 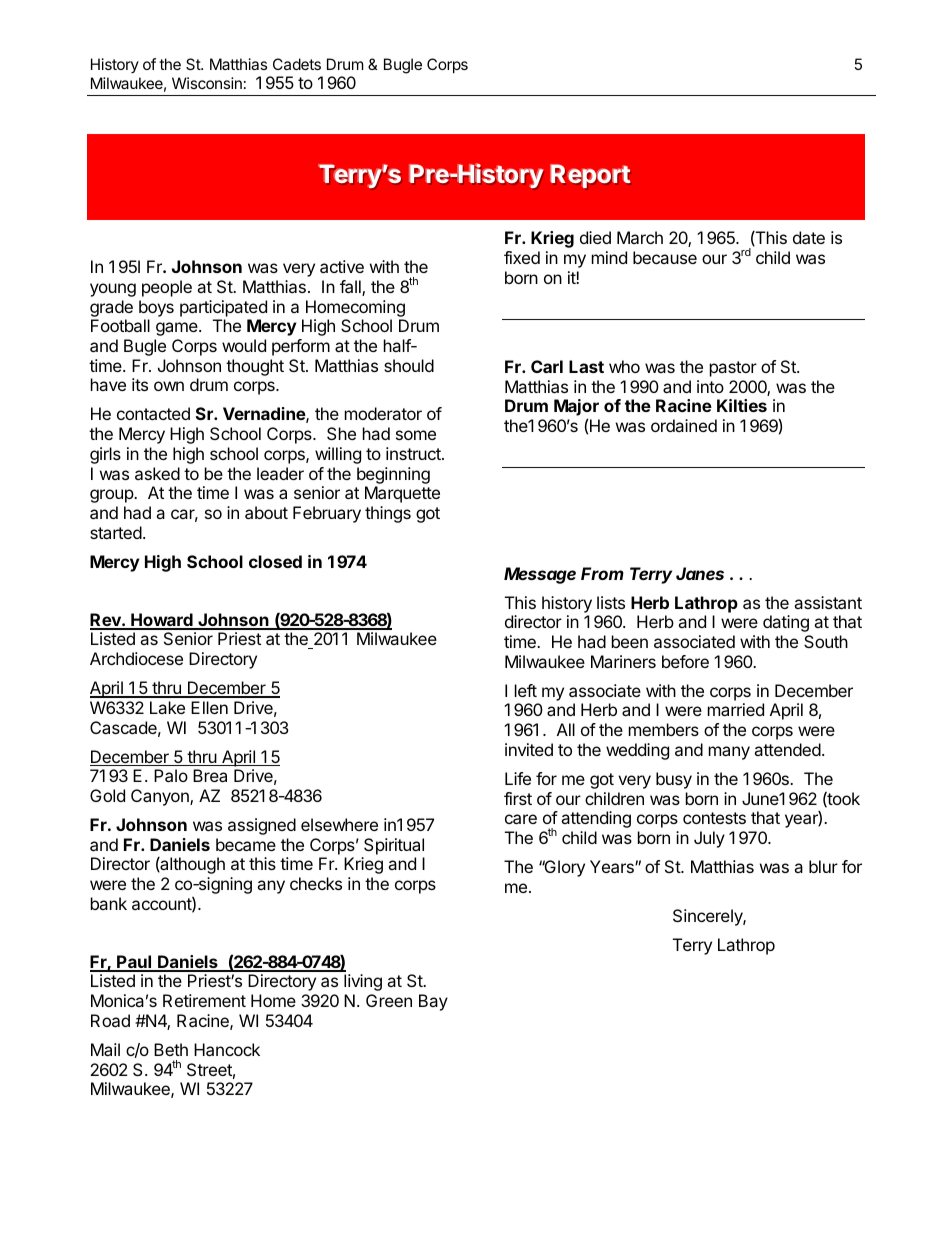 What do you see at coordinates (540, 575) in the document?
I see `Message` at bounding box center [540, 575].
